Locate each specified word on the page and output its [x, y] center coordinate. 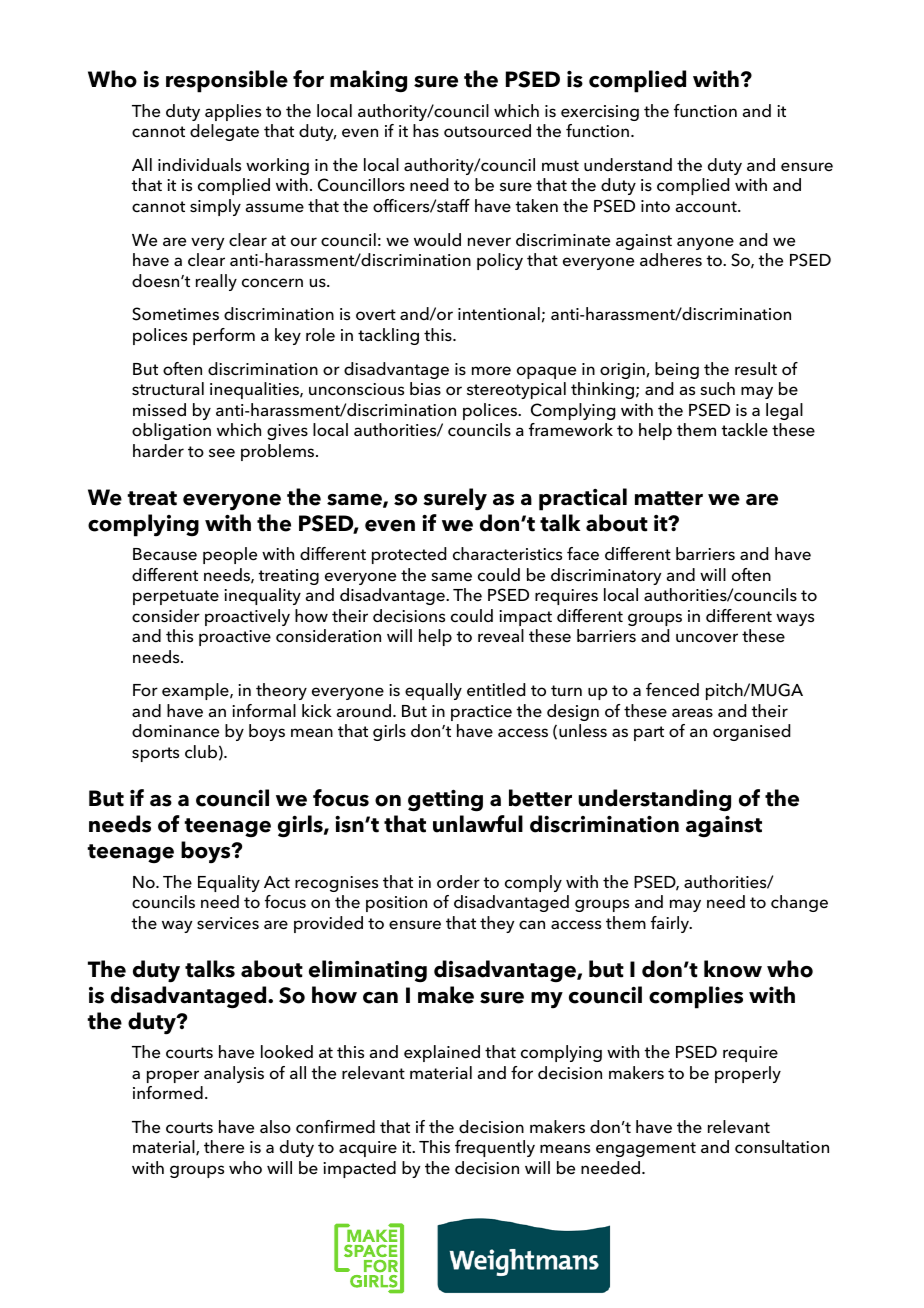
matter [669, 498]
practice [481, 713]
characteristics [507, 553]
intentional [499, 314]
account [707, 207]
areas [692, 712]
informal [264, 711]
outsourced [487, 131]
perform [224, 336]
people [230, 555]
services [228, 923]
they [497, 924]
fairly [671, 924]
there [224, 1147]
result [756, 368]
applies [233, 112]
